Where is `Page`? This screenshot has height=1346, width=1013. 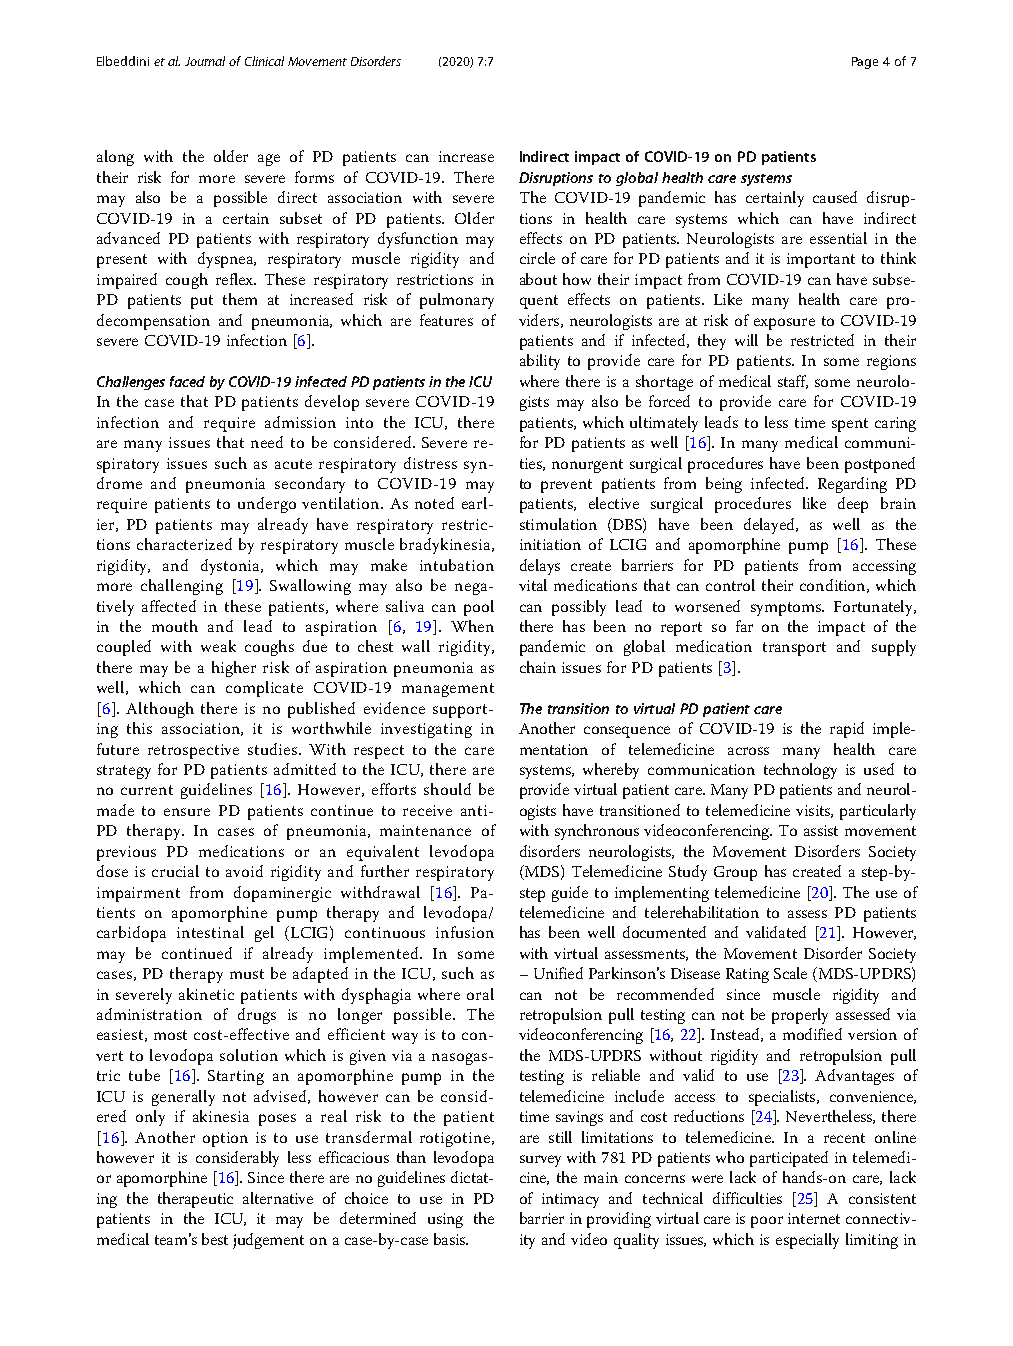 Page is located at coordinates (865, 63).
